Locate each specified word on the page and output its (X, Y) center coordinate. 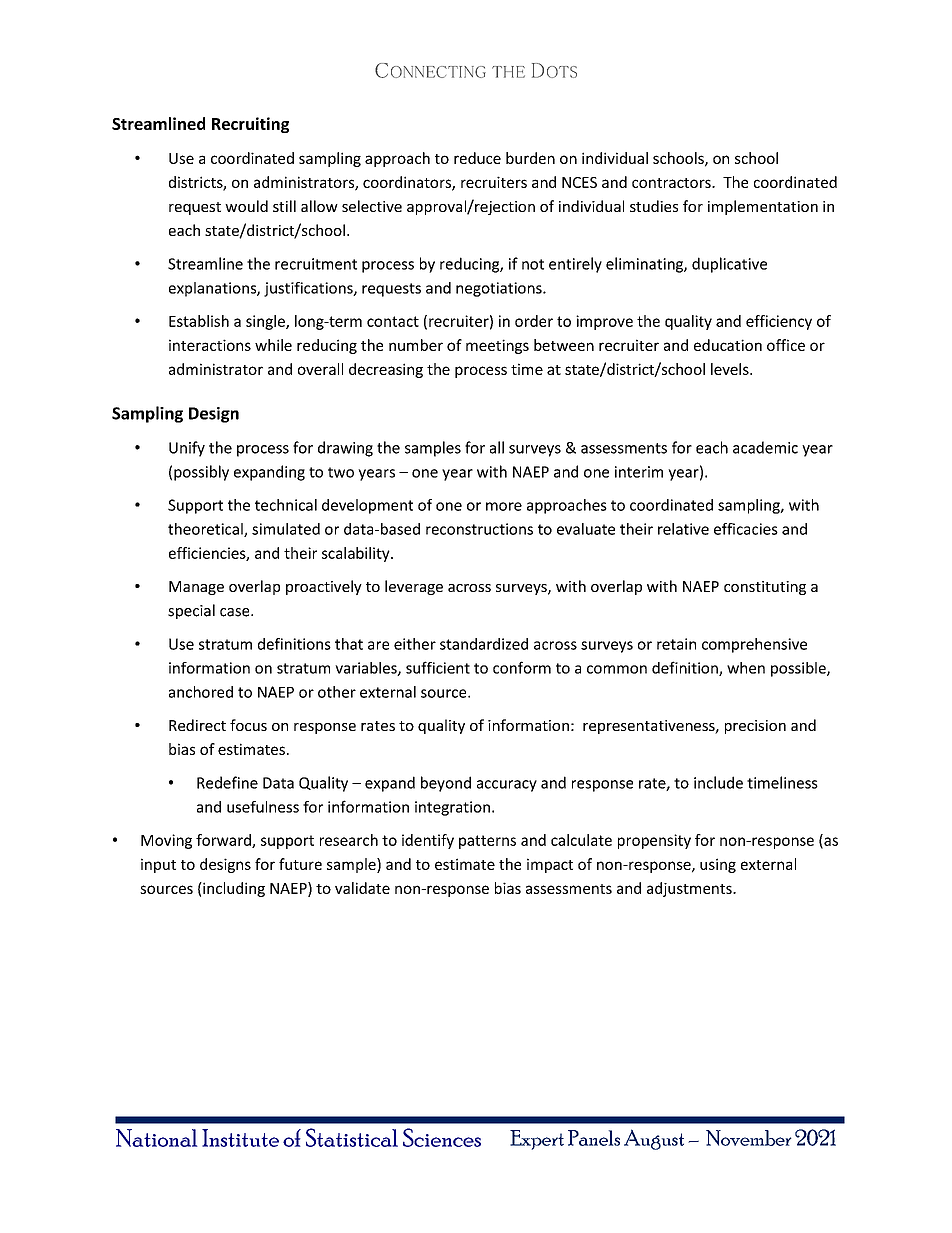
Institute (240, 1138)
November (749, 1138)
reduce (477, 158)
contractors (672, 183)
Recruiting (250, 125)
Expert (537, 1140)
